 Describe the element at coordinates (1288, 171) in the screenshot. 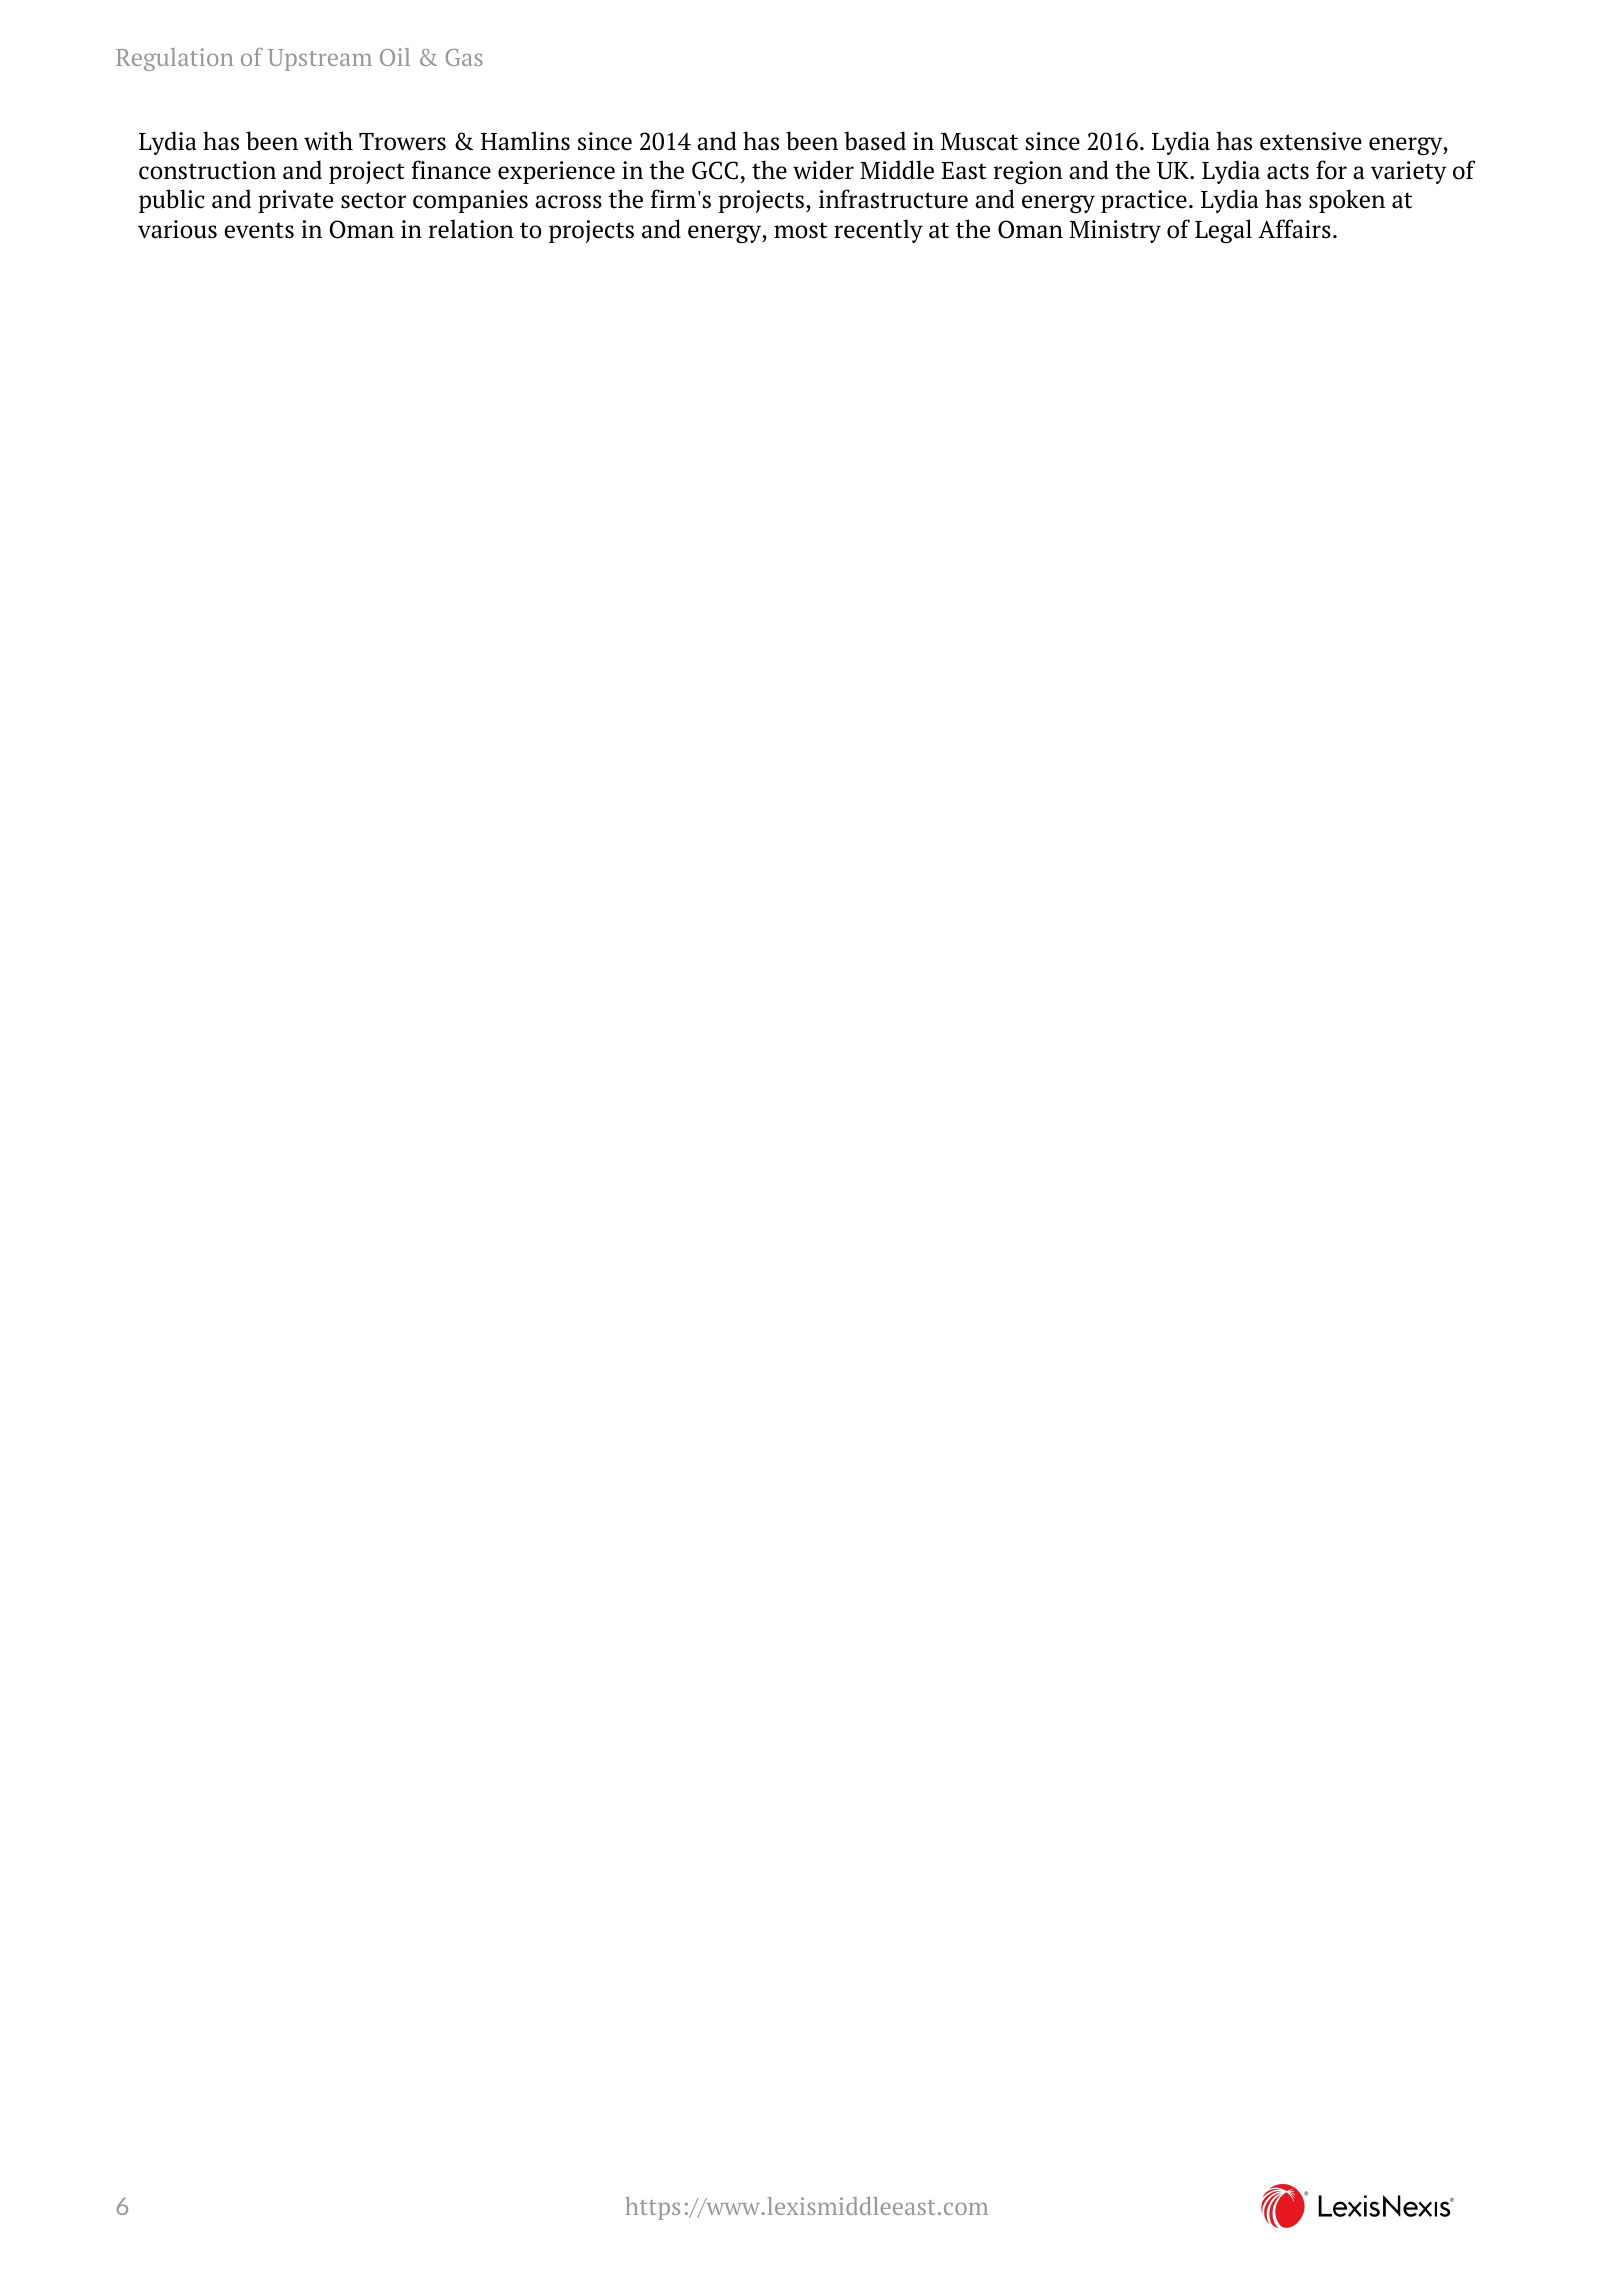

I see `acts` at that location.
